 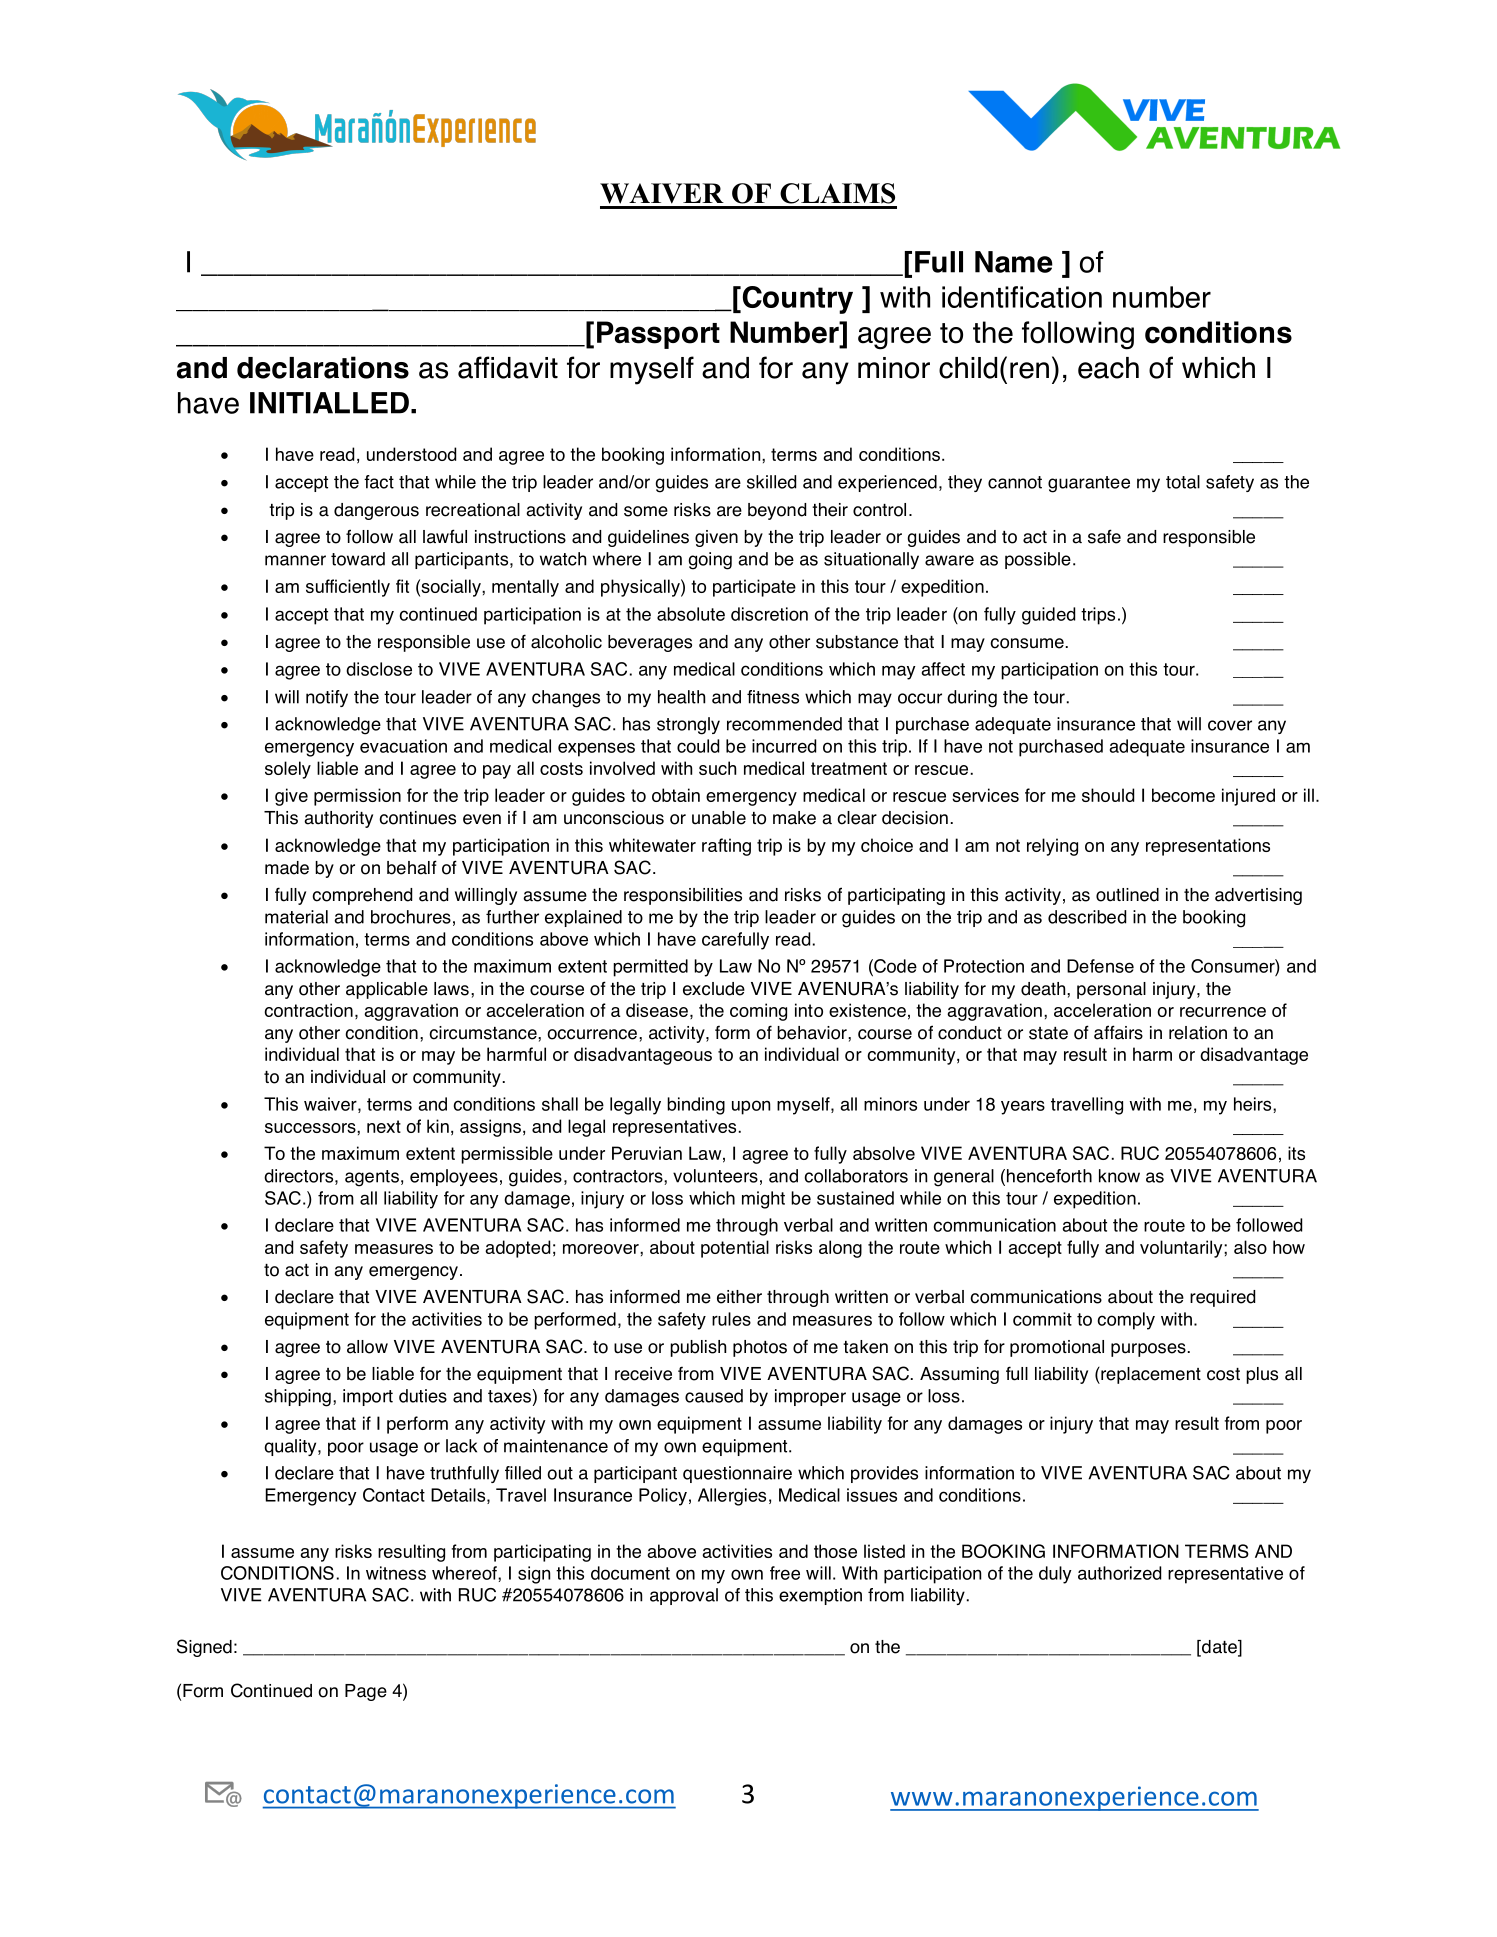 I want to click on each, so click(x=1108, y=368).
